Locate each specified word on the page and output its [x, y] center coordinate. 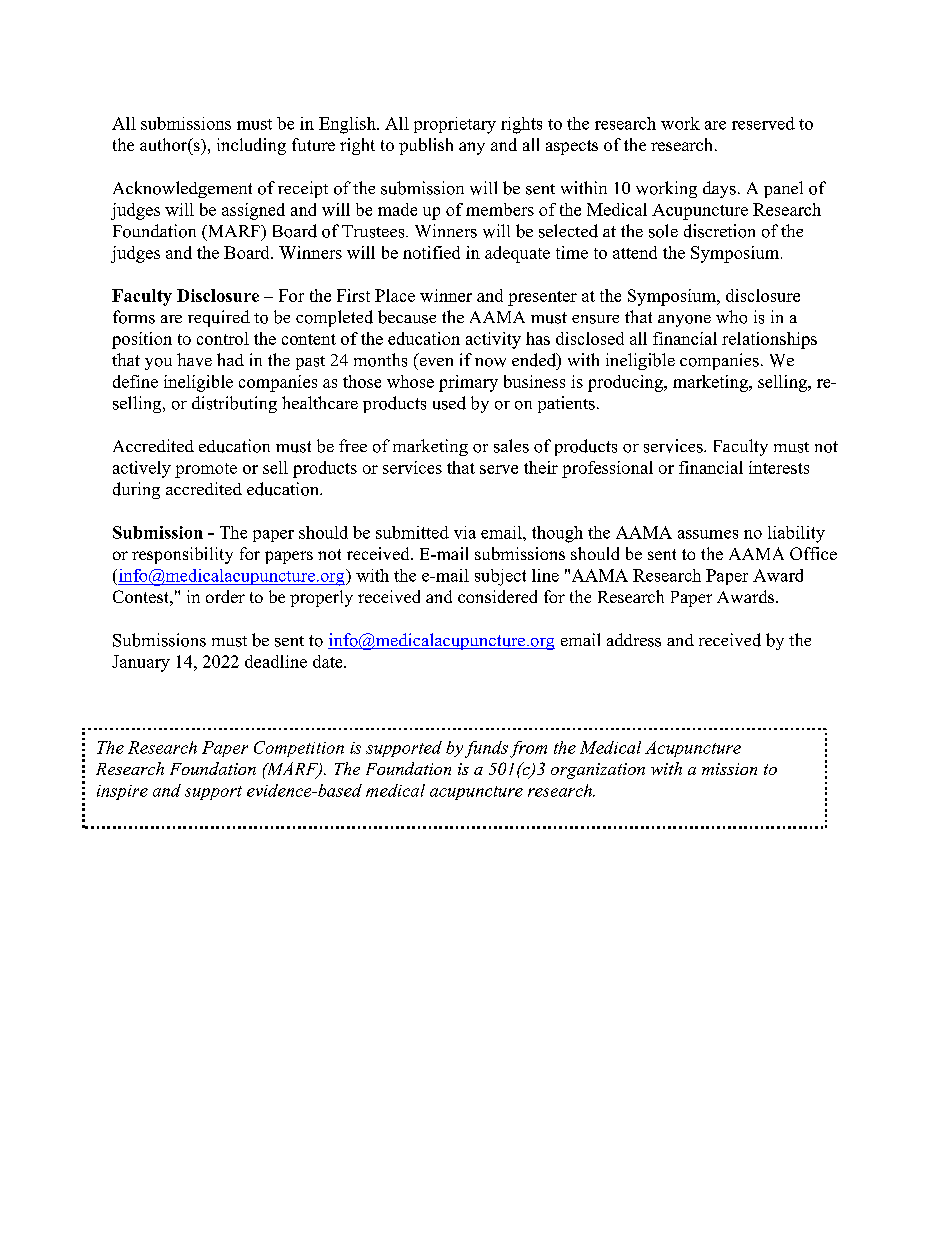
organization [598, 771]
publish [426, 146]
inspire [122, 792]
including [251, 146]
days [719, 189]
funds [486, 749]
